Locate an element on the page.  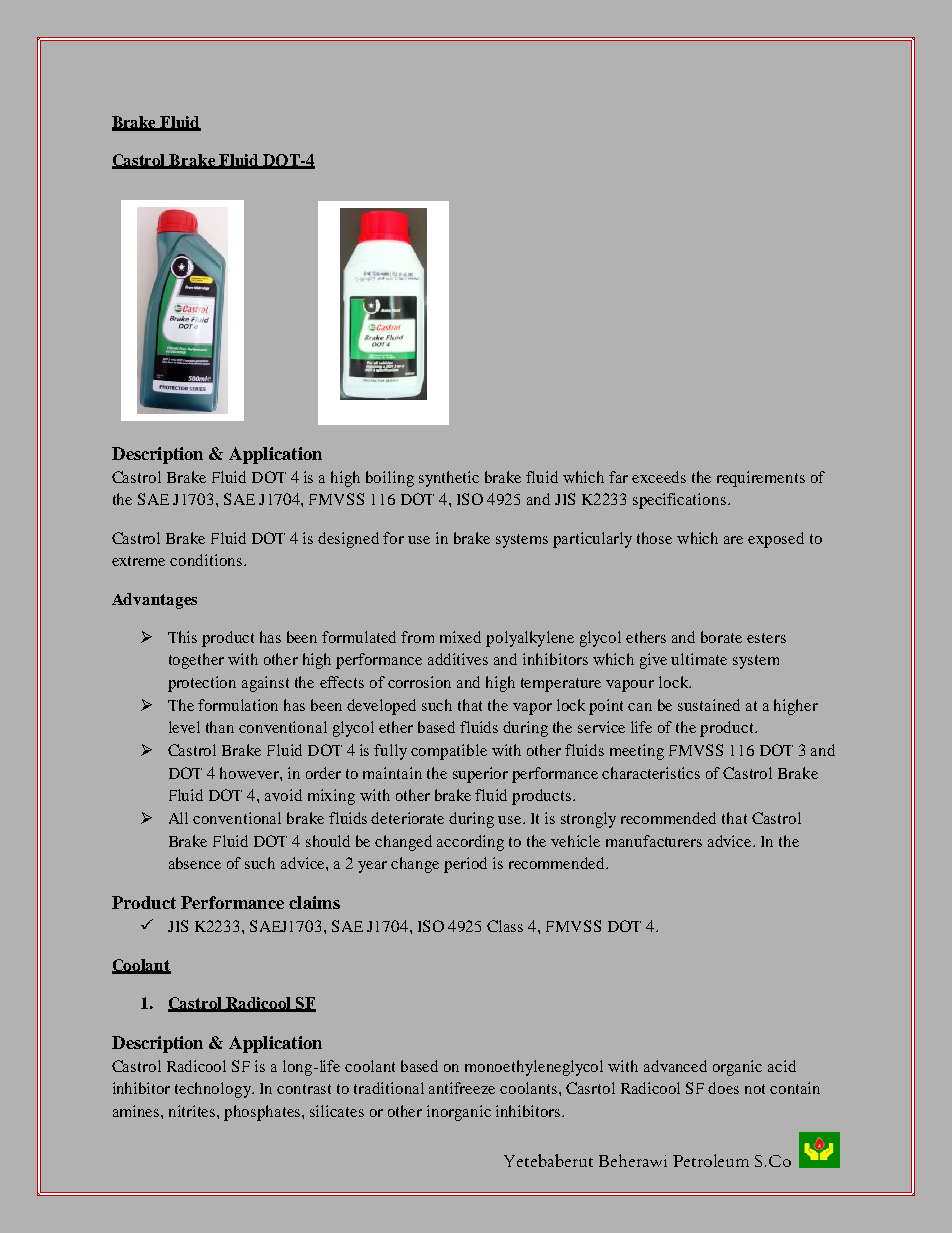
All is located at coordinates (178, 818).
